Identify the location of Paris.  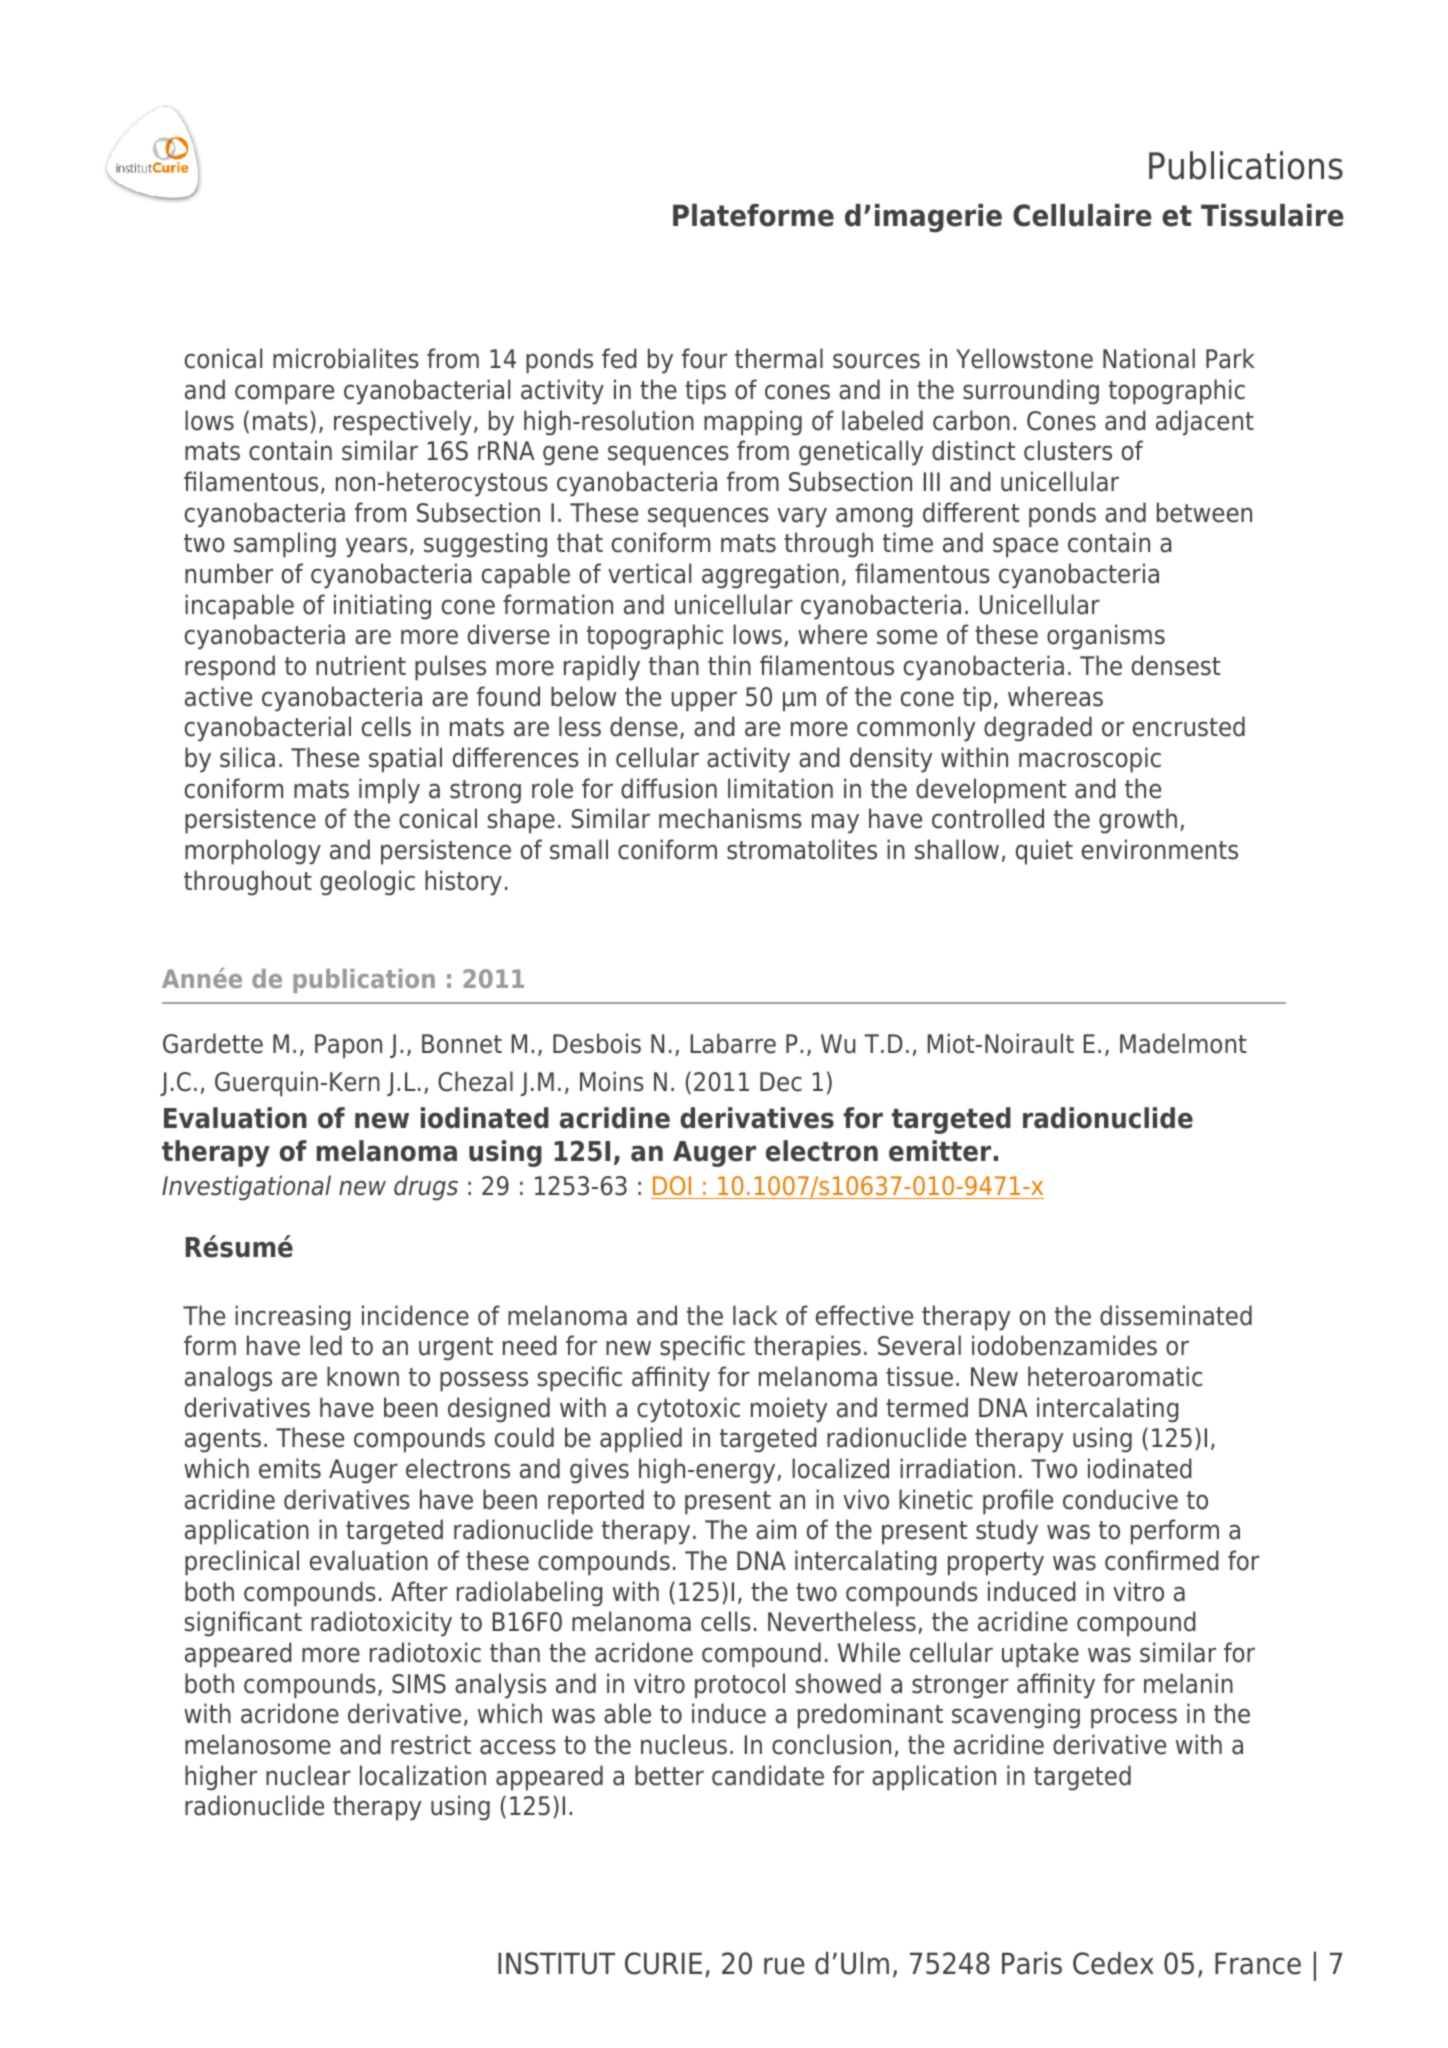
(1032, 1963).
